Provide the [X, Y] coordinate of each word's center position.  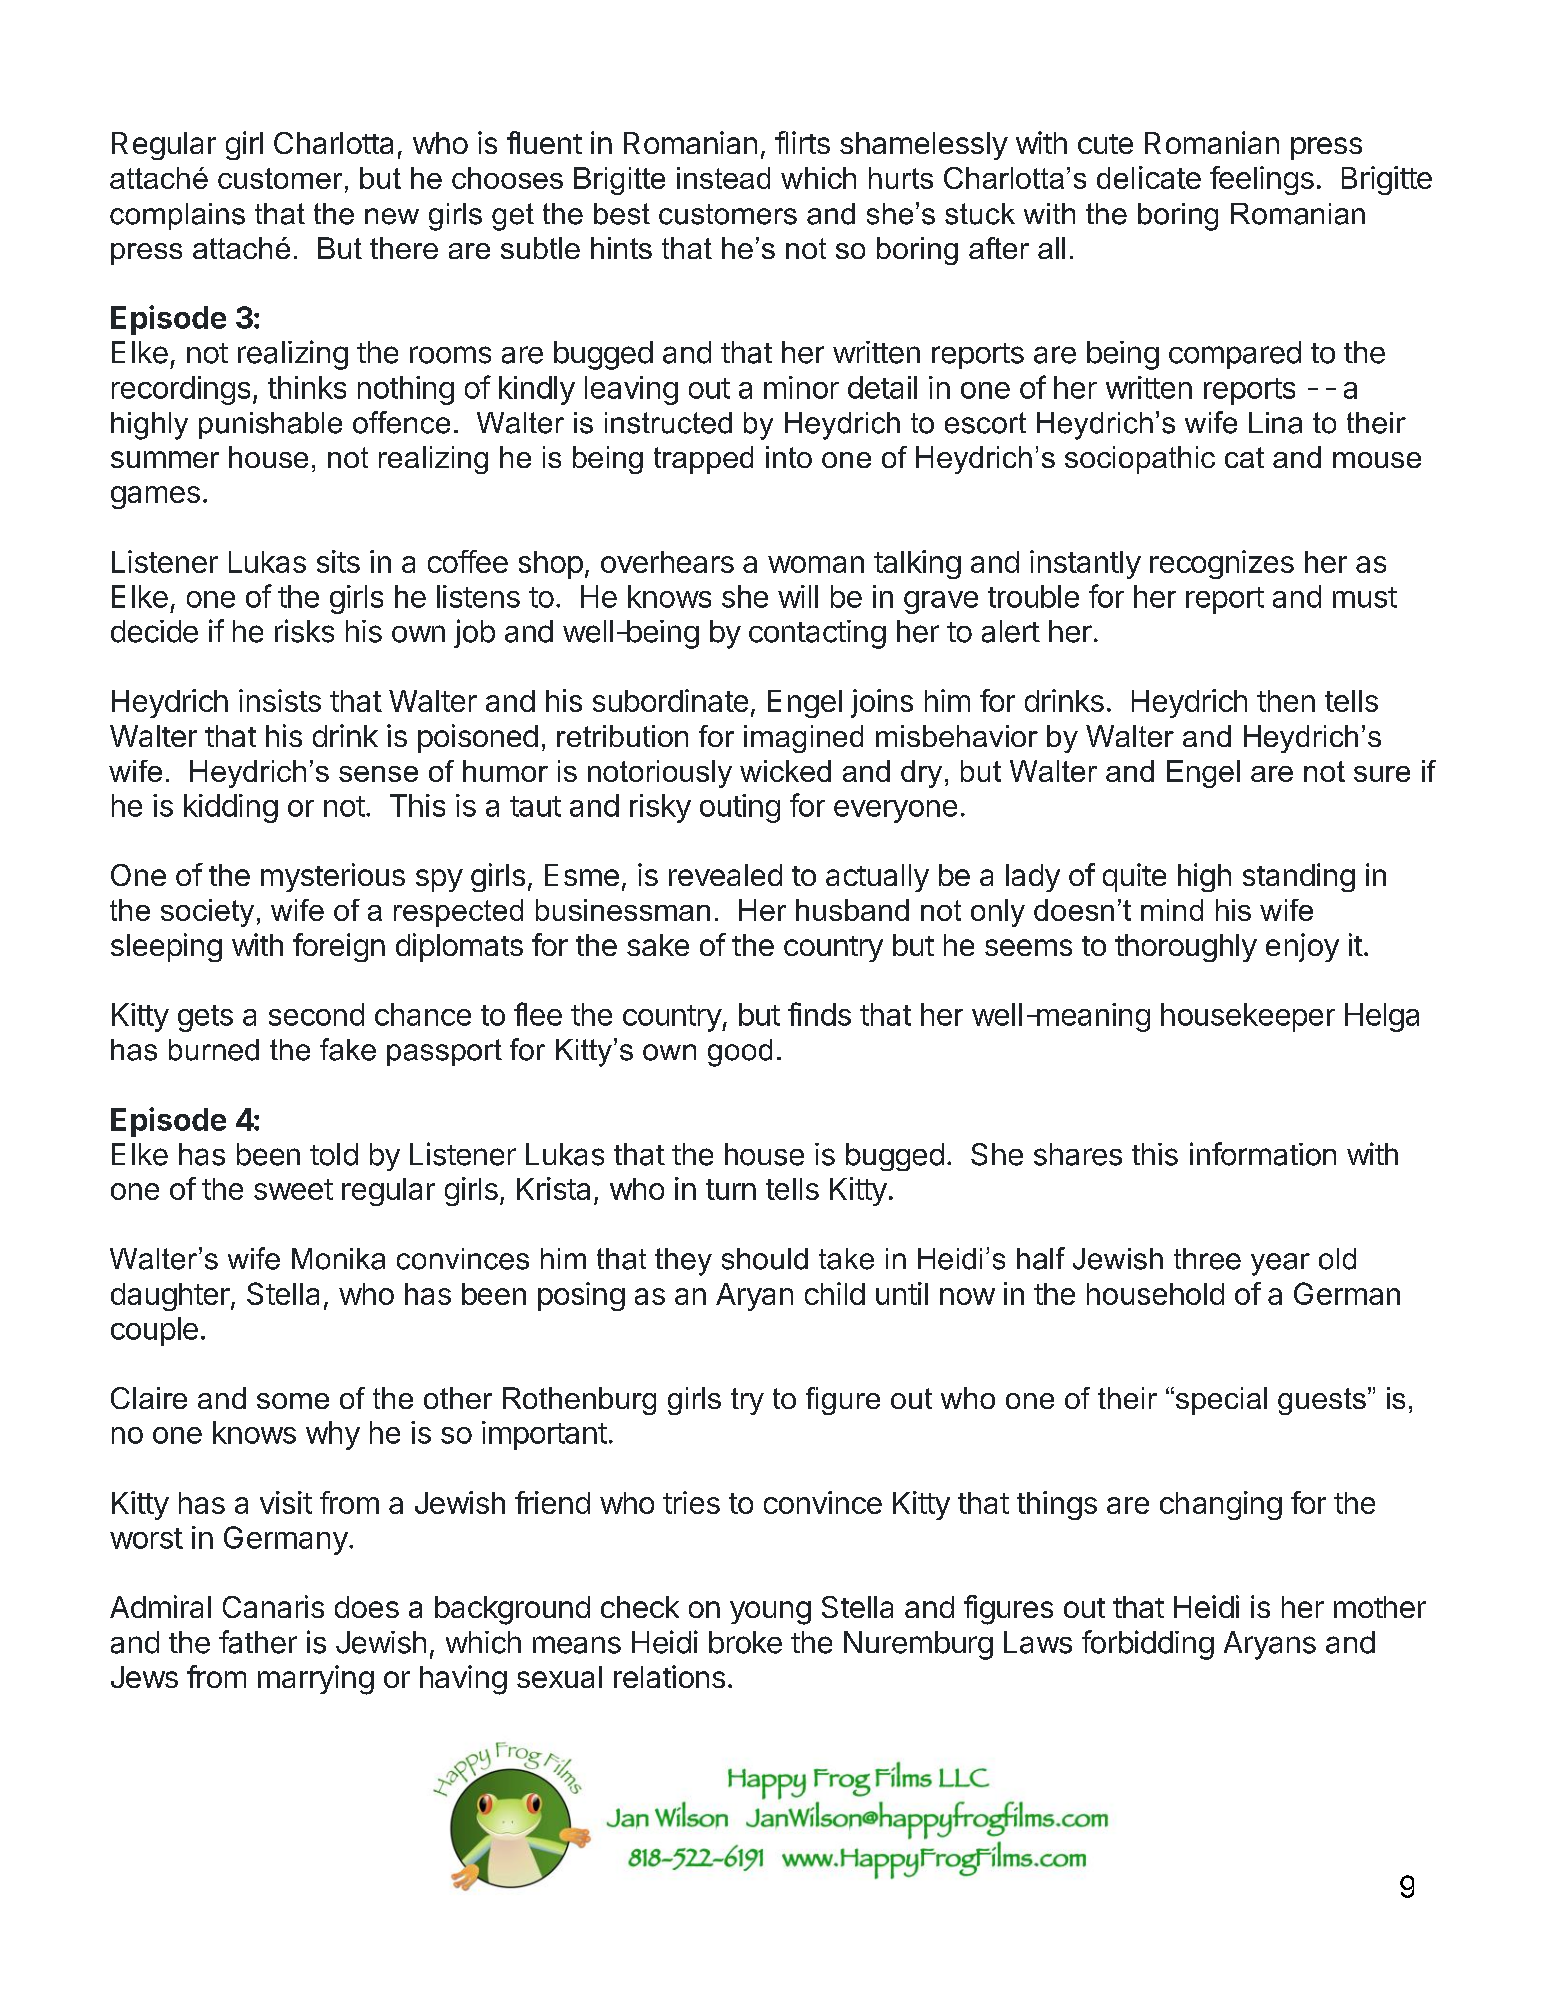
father [258, 1642]
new [392, 216]
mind [1172, 910]
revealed [725, 875]
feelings [1262, 180]
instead [723, 178]
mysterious [333, 877]
